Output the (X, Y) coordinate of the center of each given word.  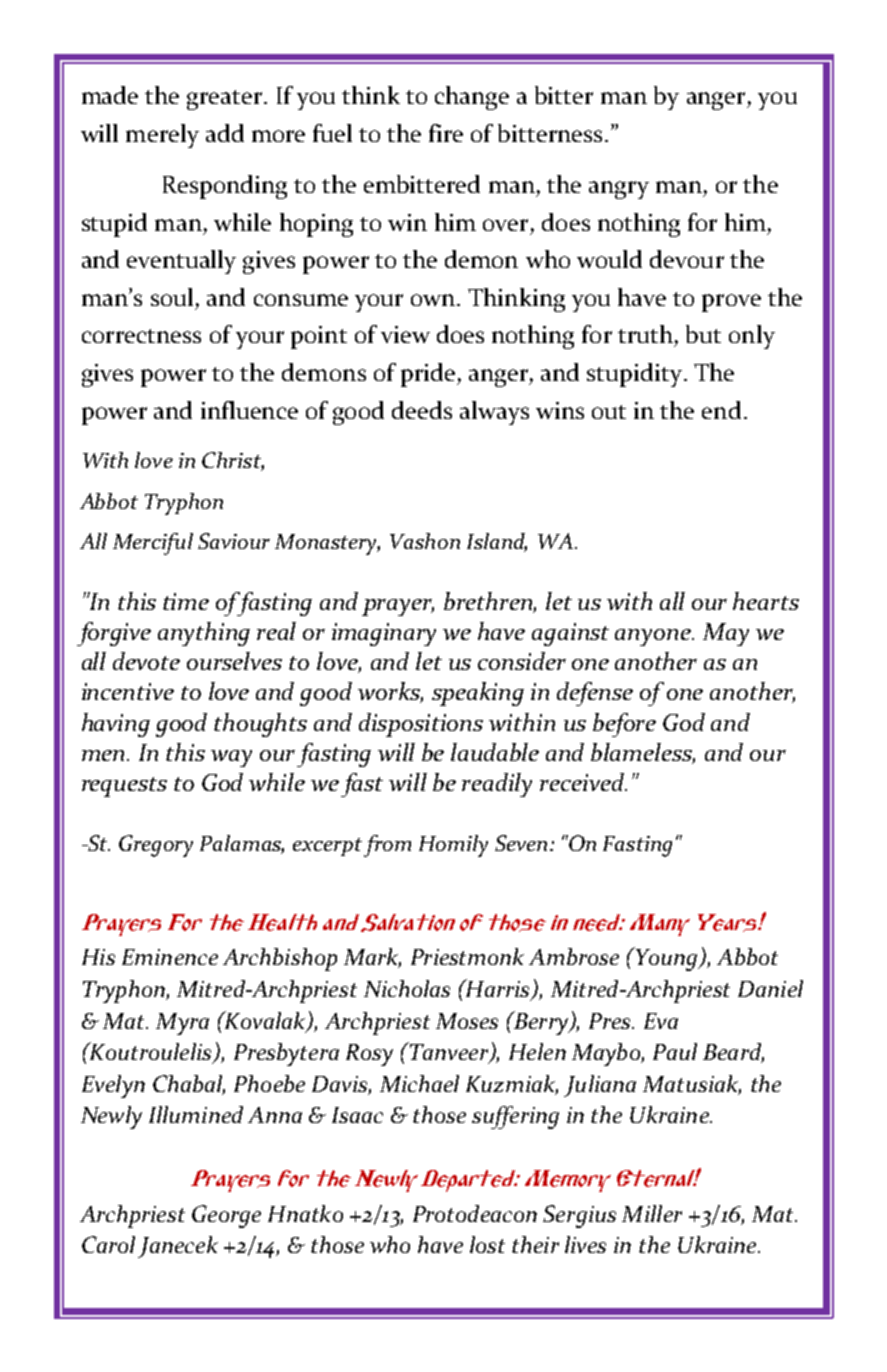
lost (487, 1244)
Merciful (153, 544)
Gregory (156, 846)
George (226, 1216)
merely (162, 136)
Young (666, 959)
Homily (453, 846)
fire (446, 133)
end (721, 410)
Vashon (425, 541)
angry (619, 190)
